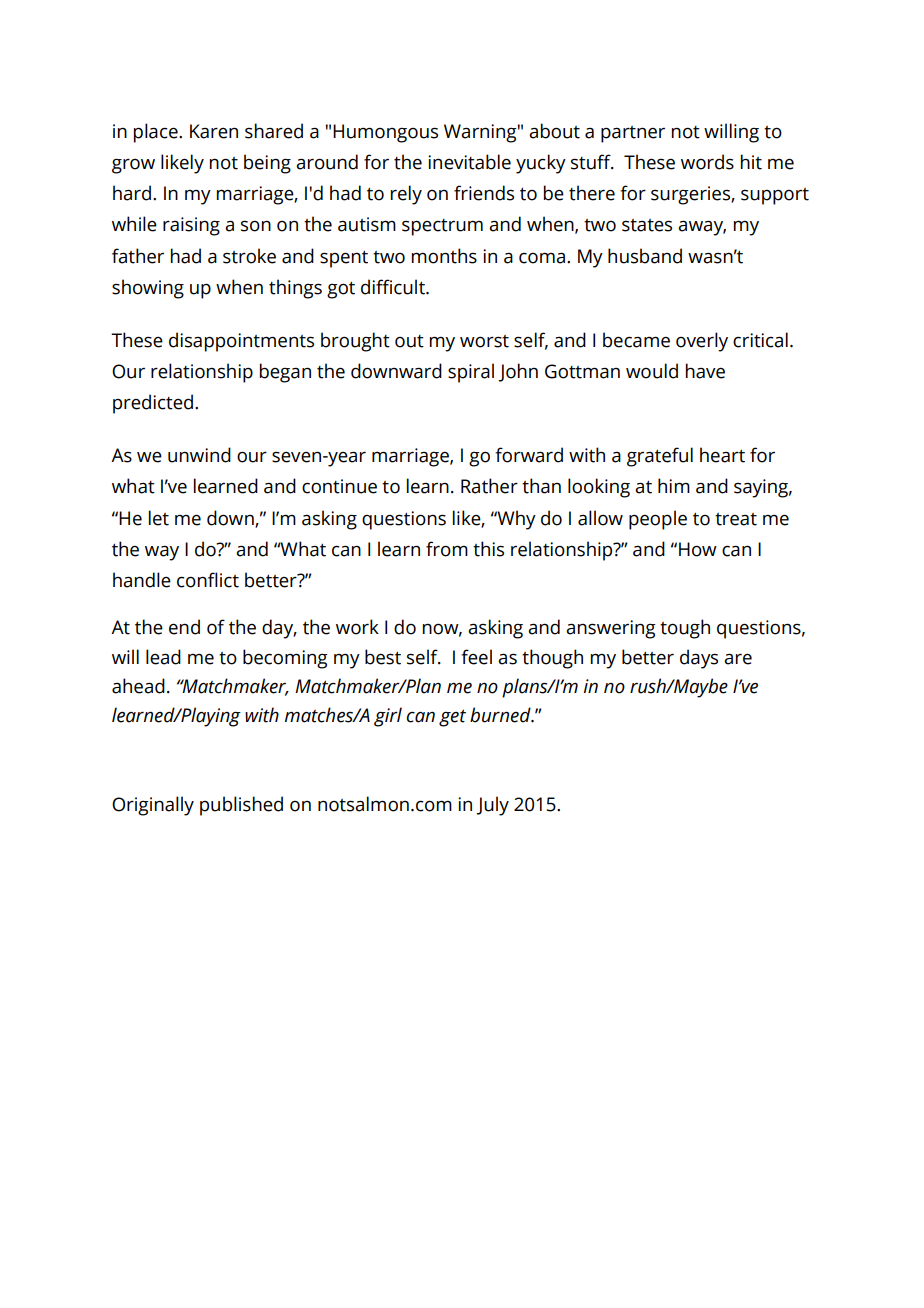 This screenshot has width=924, height=1308. I want to click on worst, so click(484, 341).
